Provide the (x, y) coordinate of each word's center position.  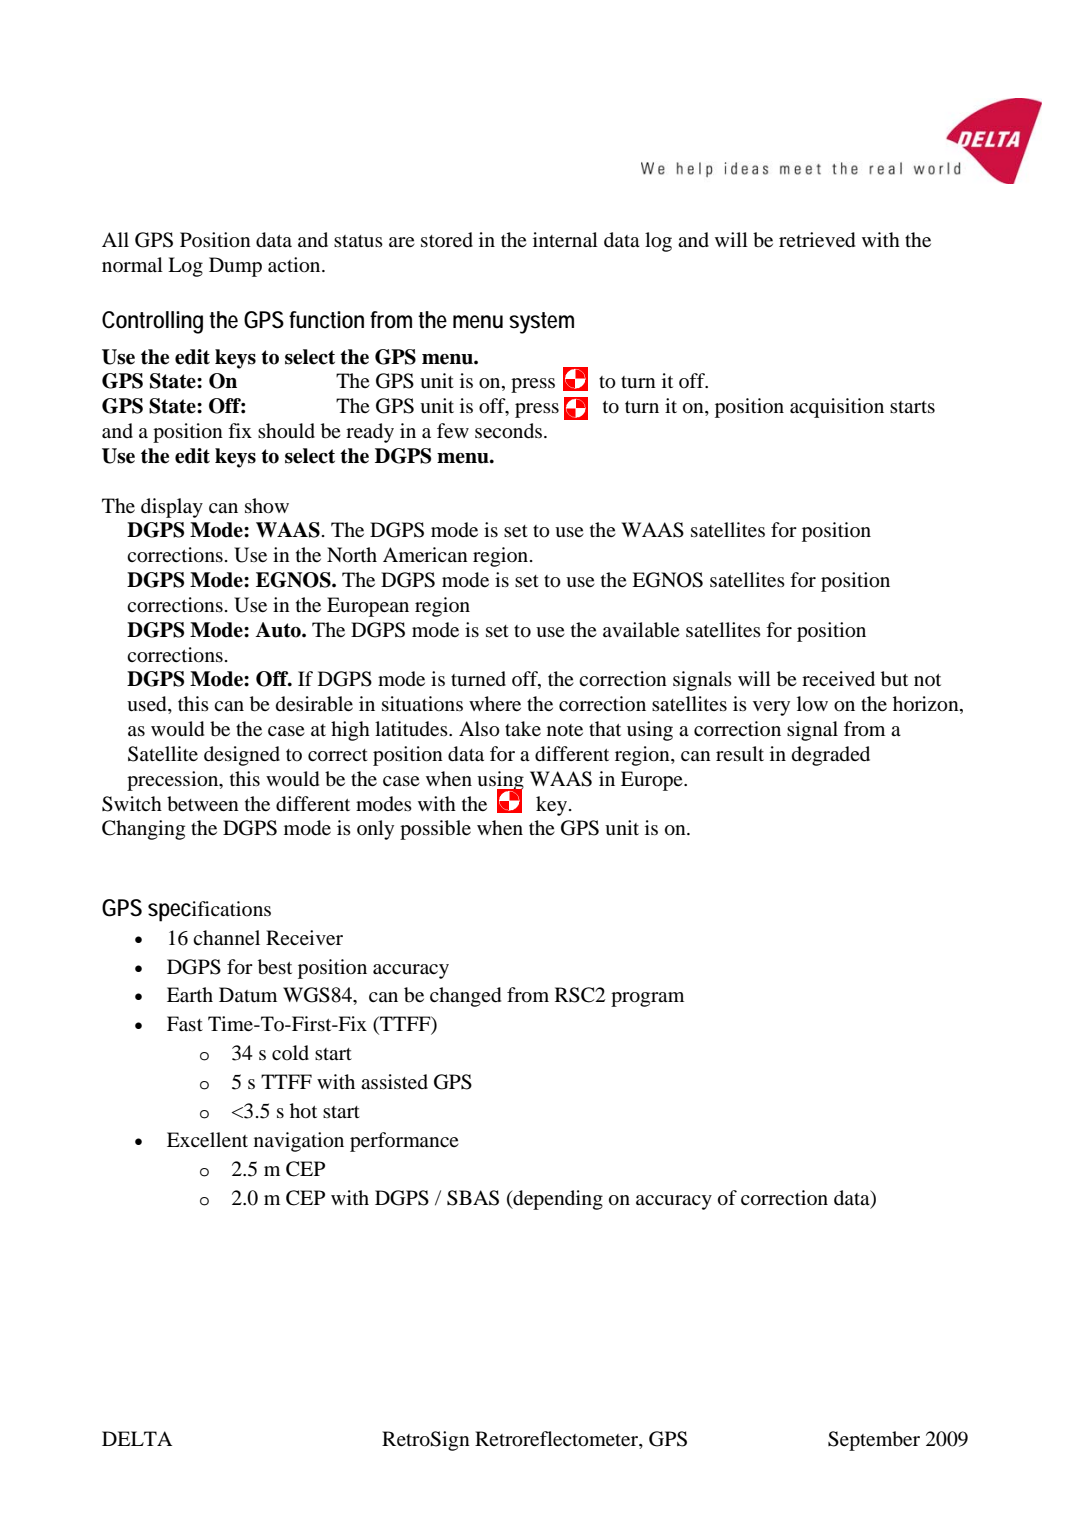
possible (435, 830)
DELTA (137, 1438)
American (425, 554)
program (647, 999)
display (172, 508)
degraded (831, 756)
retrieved (817, 240)
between (203, 804)
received (838, 679)
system (541, 323)
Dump (235, 267)
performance (404, 1142)
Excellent (207, 1139)
